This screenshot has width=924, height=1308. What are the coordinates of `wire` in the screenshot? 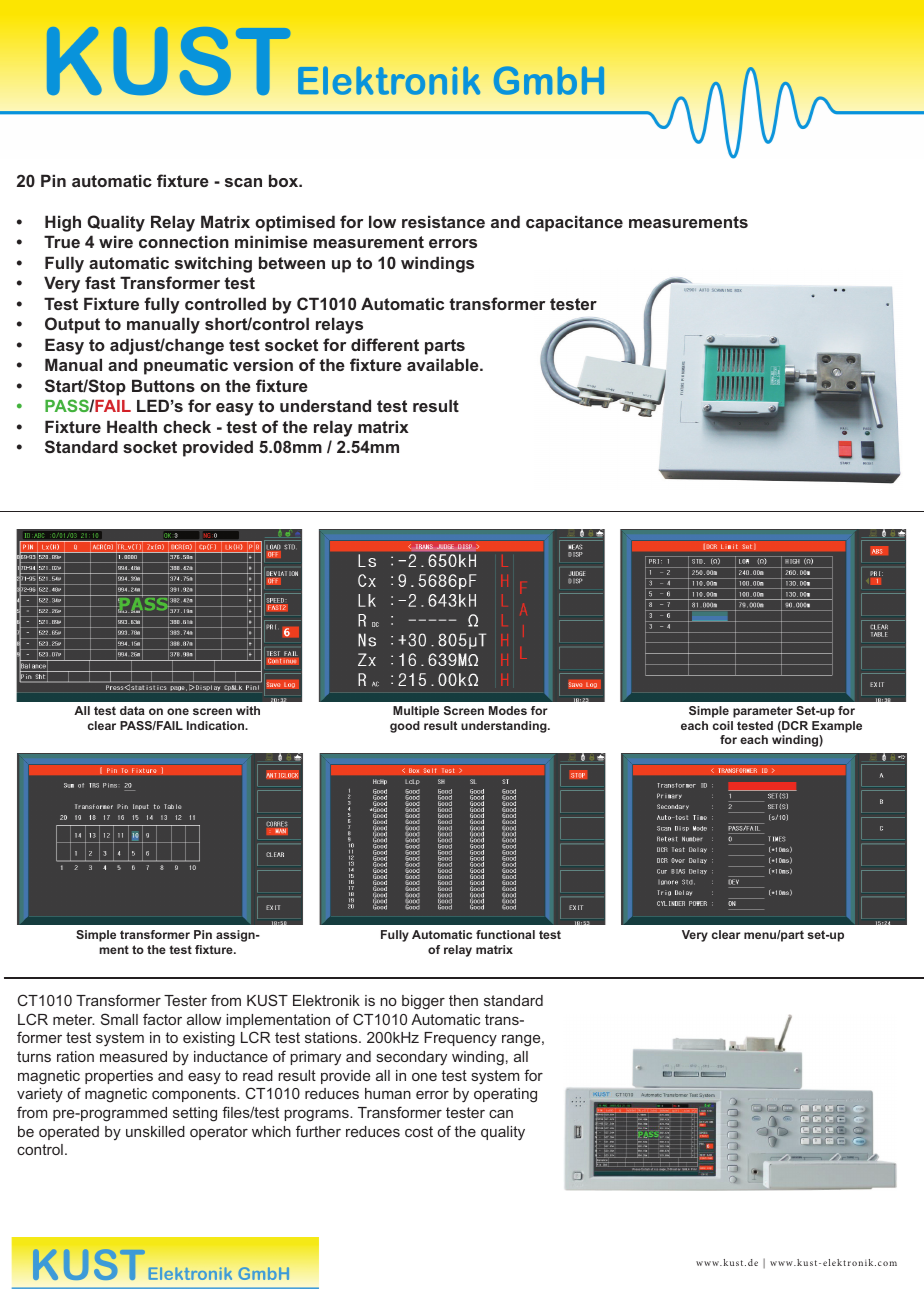 It's located at (116, 241).
